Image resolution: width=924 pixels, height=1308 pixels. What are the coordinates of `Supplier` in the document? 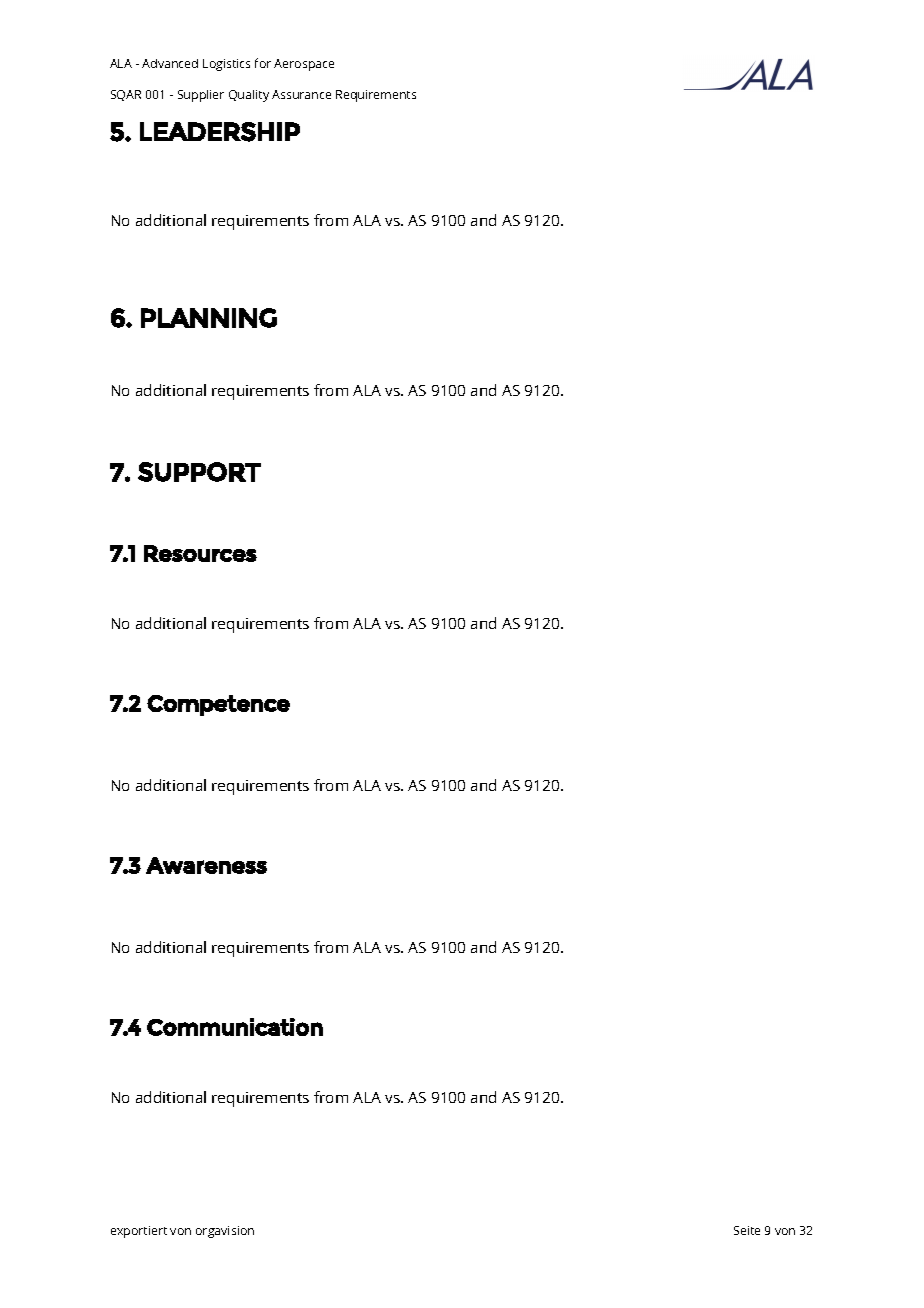 It's located at (201, 96).
